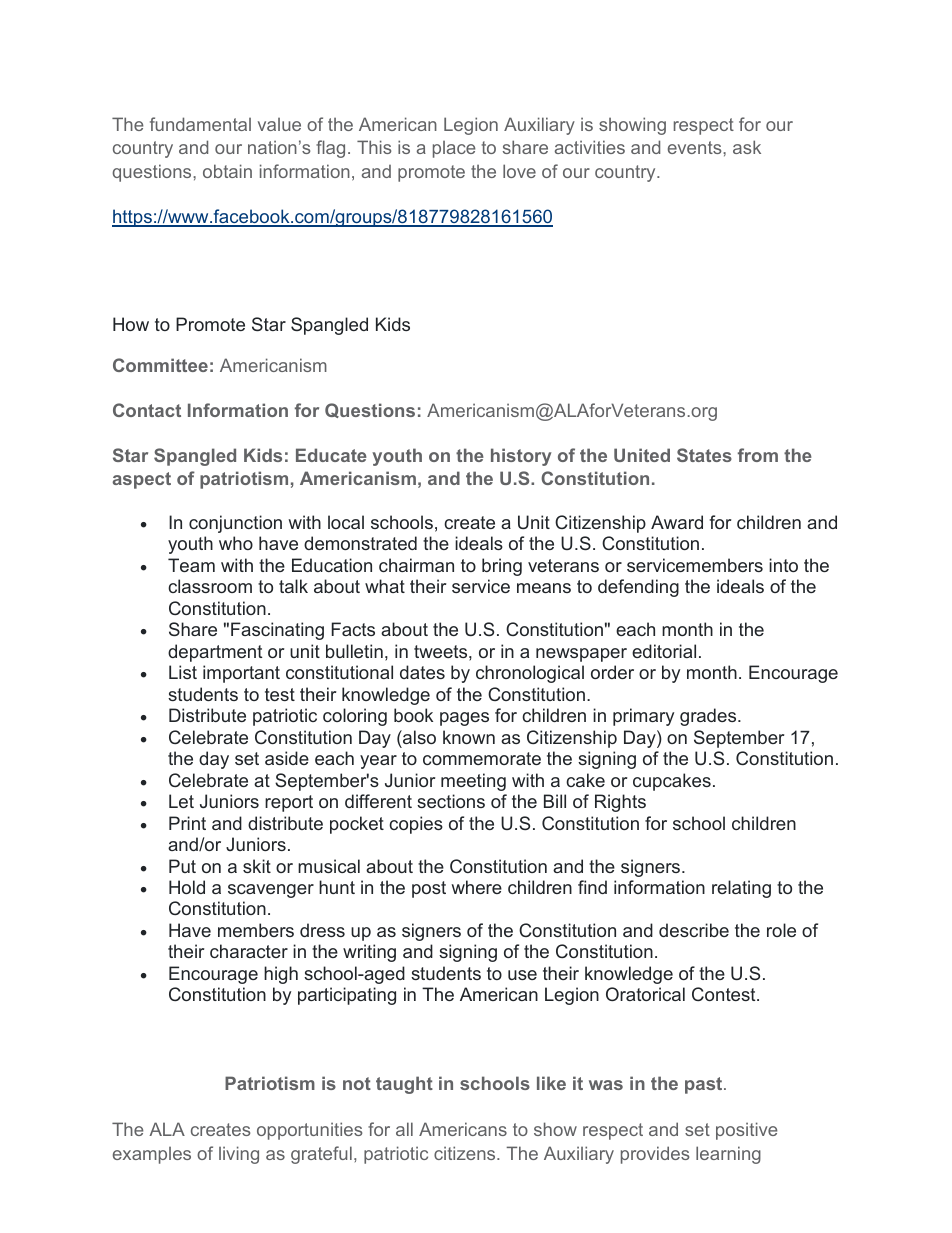  I want to click on department, so click(215, 653).
